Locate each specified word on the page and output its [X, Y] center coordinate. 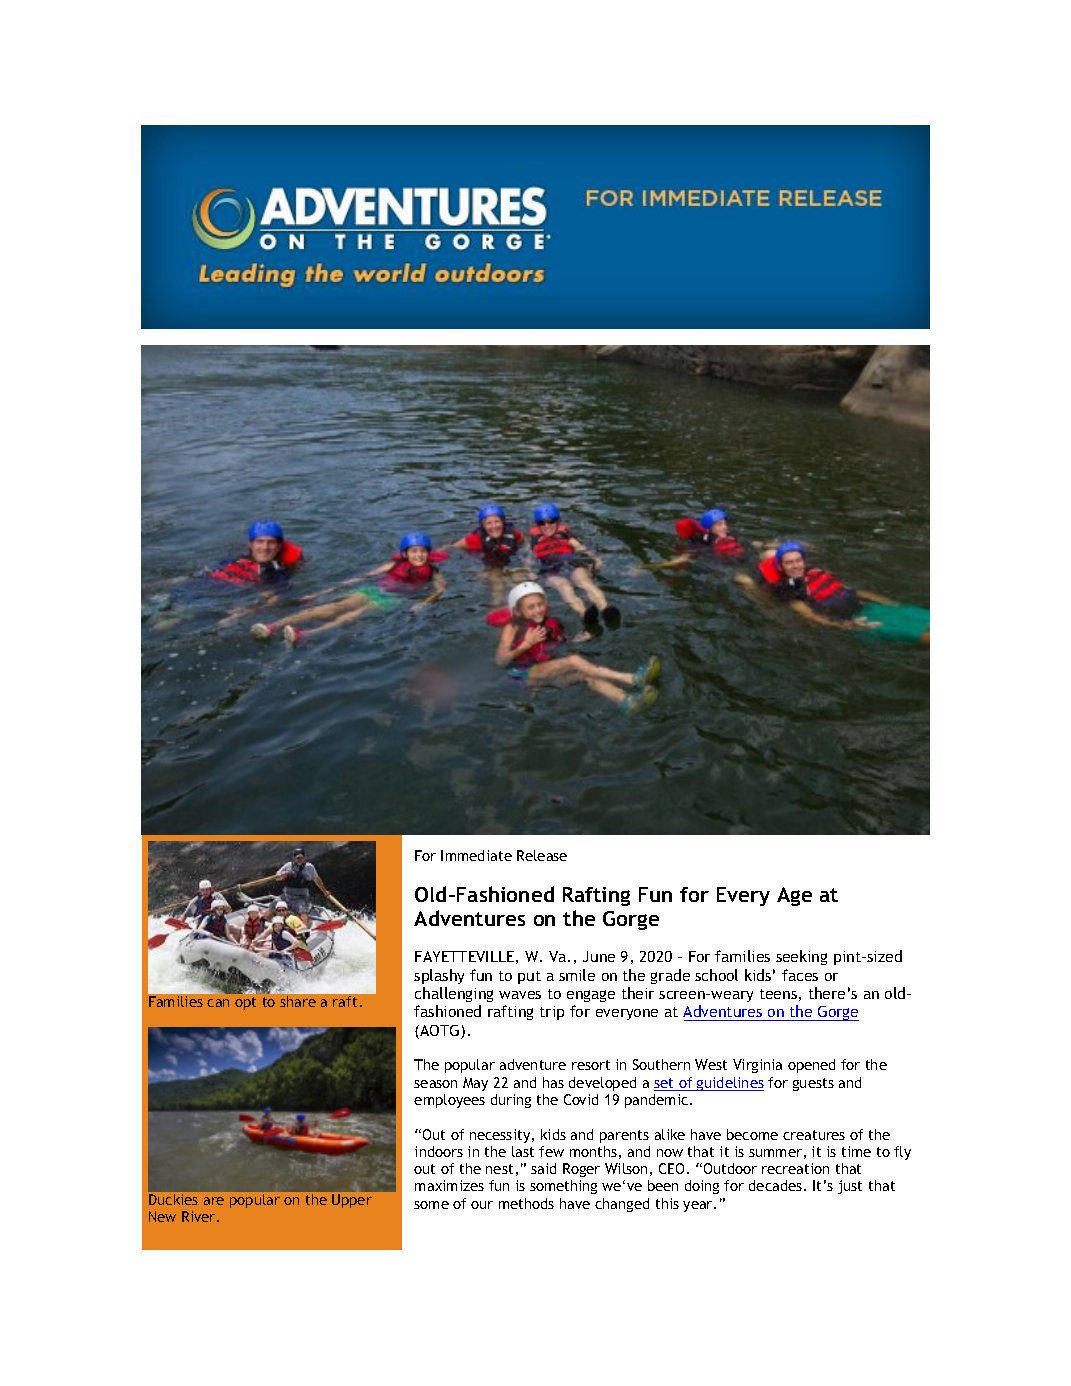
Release [542, 855]
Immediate [476, 855]
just [850, 1187]
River [200, 1216]
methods [526, 1203]
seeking [801, 957]
